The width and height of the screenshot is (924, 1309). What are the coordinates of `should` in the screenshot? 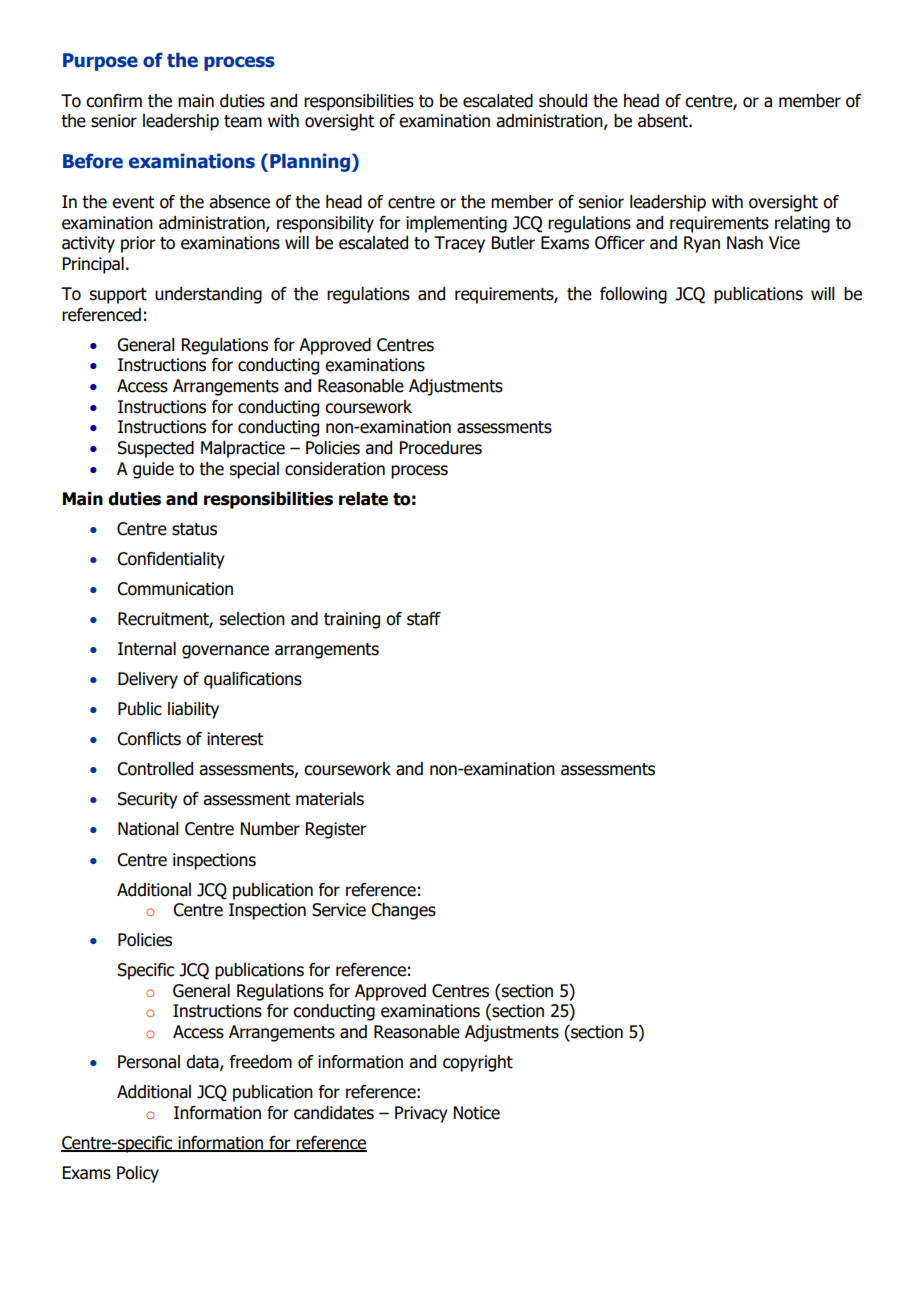 It's located at (563, 101).
